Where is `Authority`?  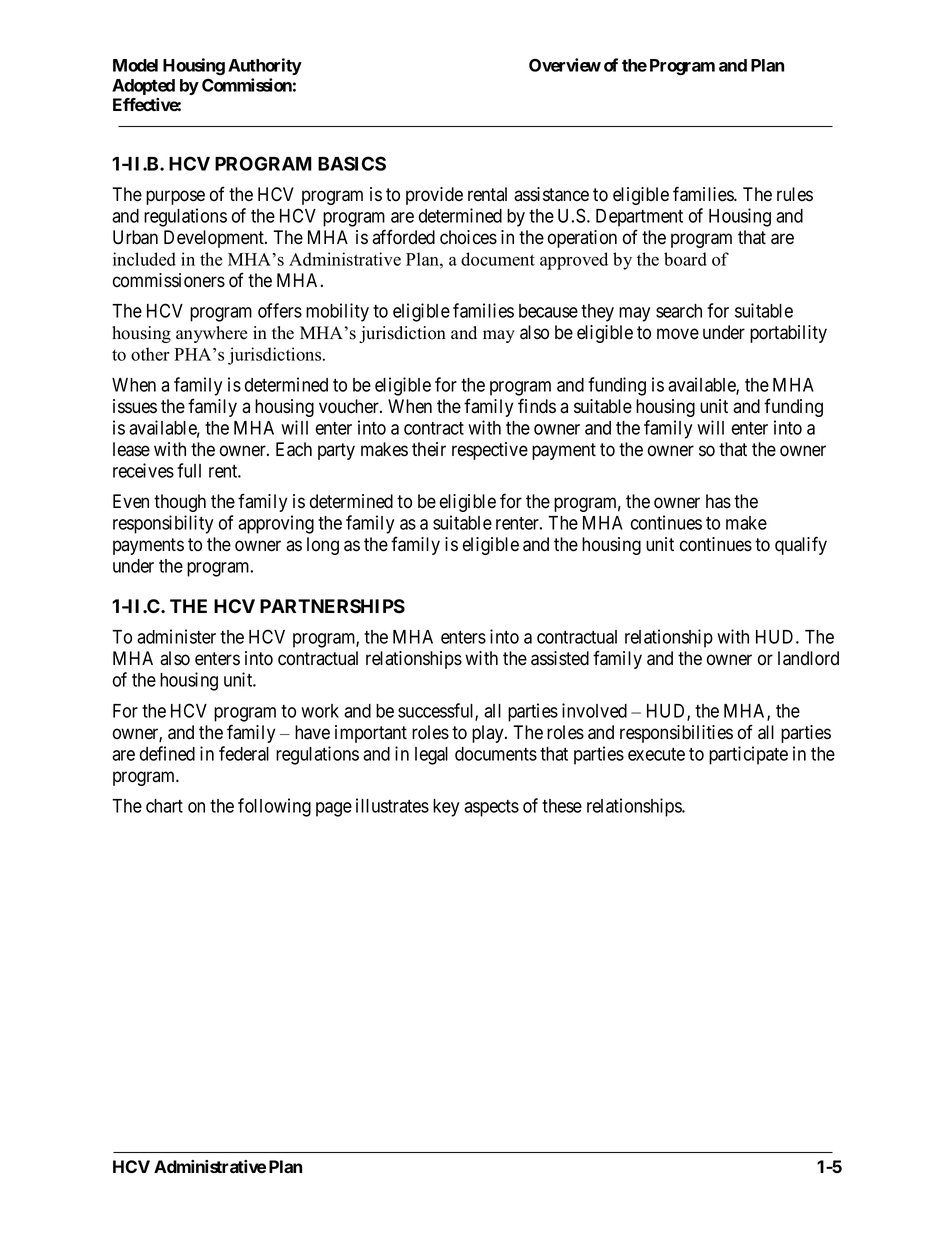
Authority is located at coordinates (265, 66).
